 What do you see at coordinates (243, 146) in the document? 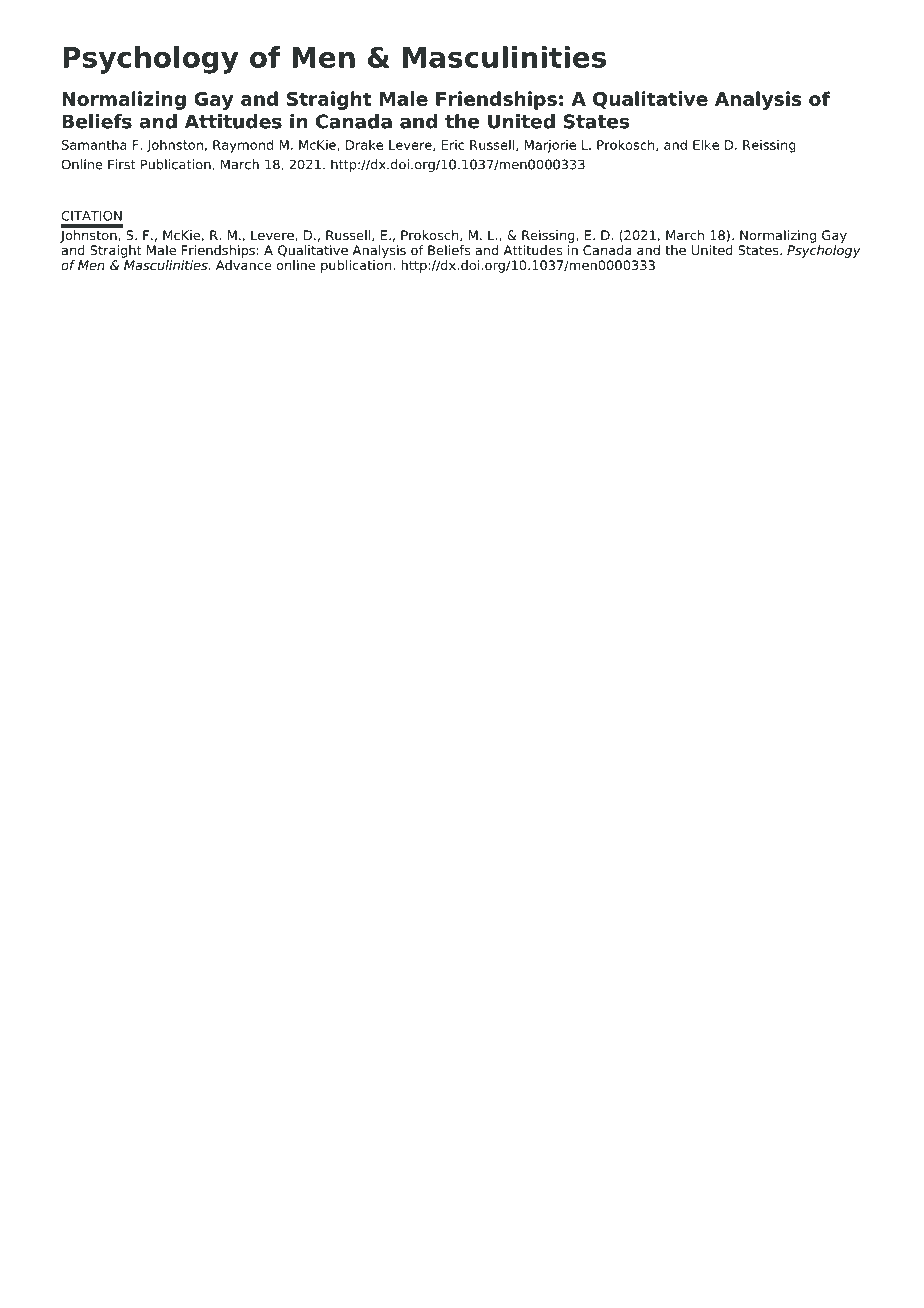
I see `Raymond` at bounding box center [243, 146].
